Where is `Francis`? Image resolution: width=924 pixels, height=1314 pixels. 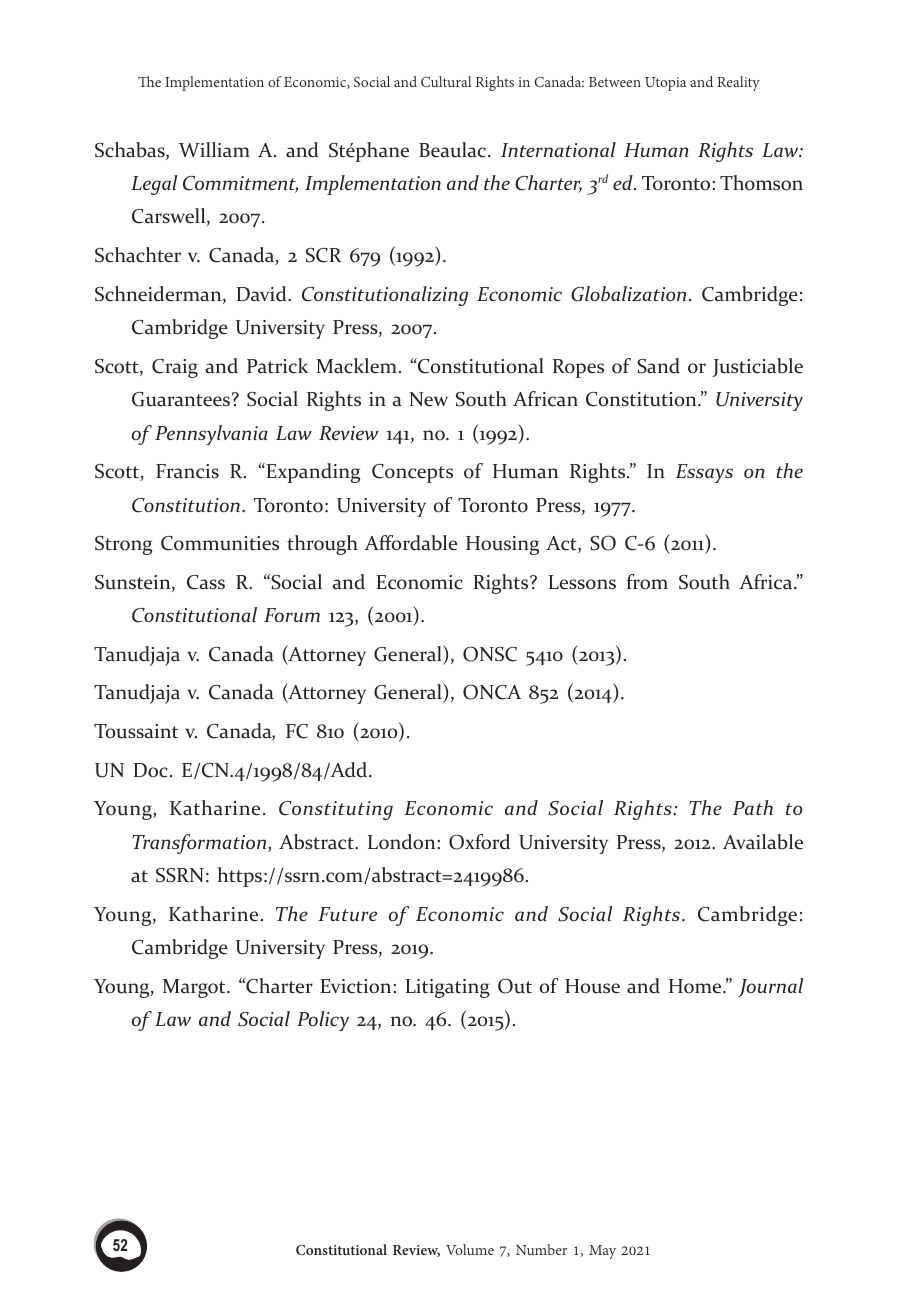 Francis is located at coordinates (187, 471).
